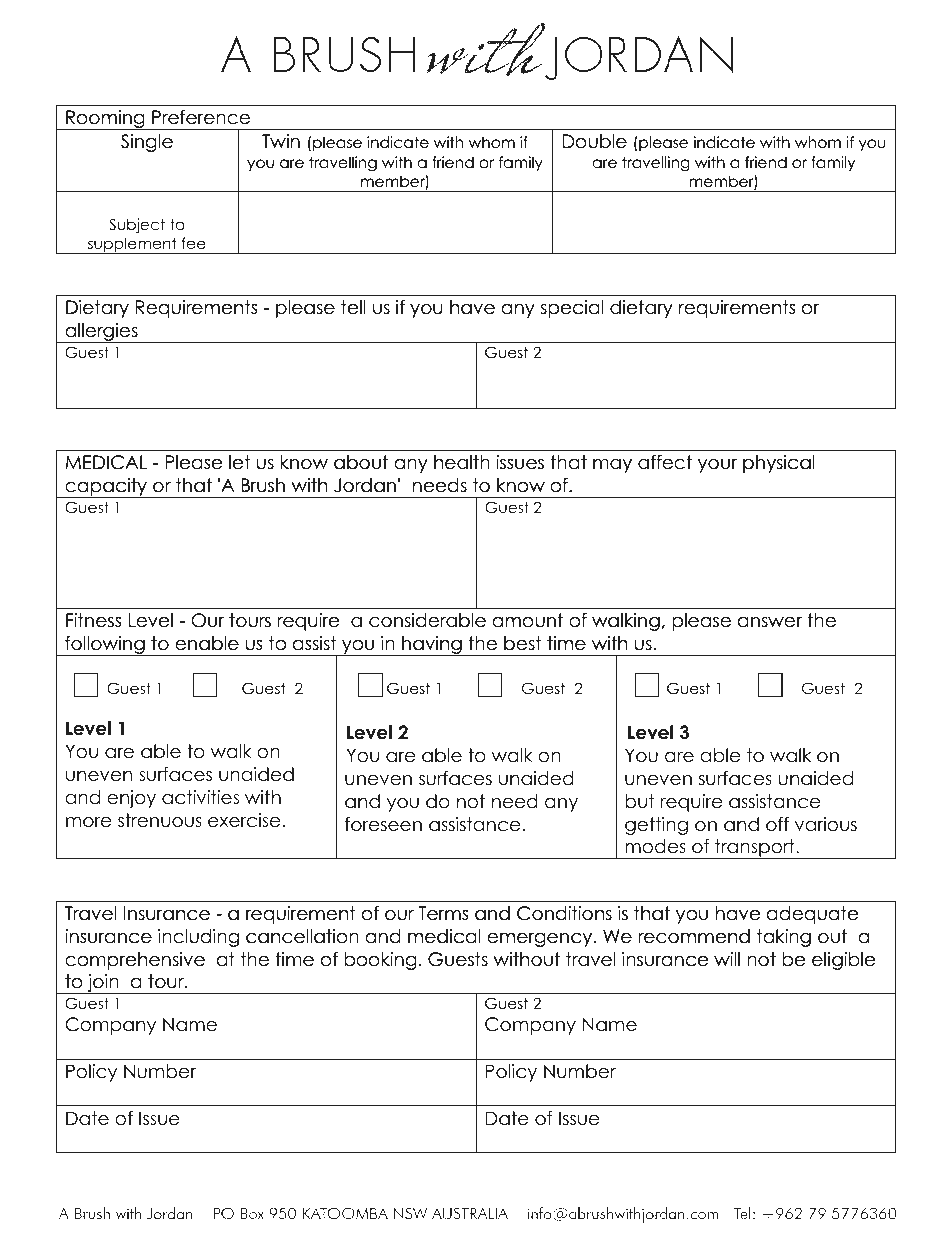  Describe the element at coordinates (779, 464) in the screenshot. I see `physical` at that location.
